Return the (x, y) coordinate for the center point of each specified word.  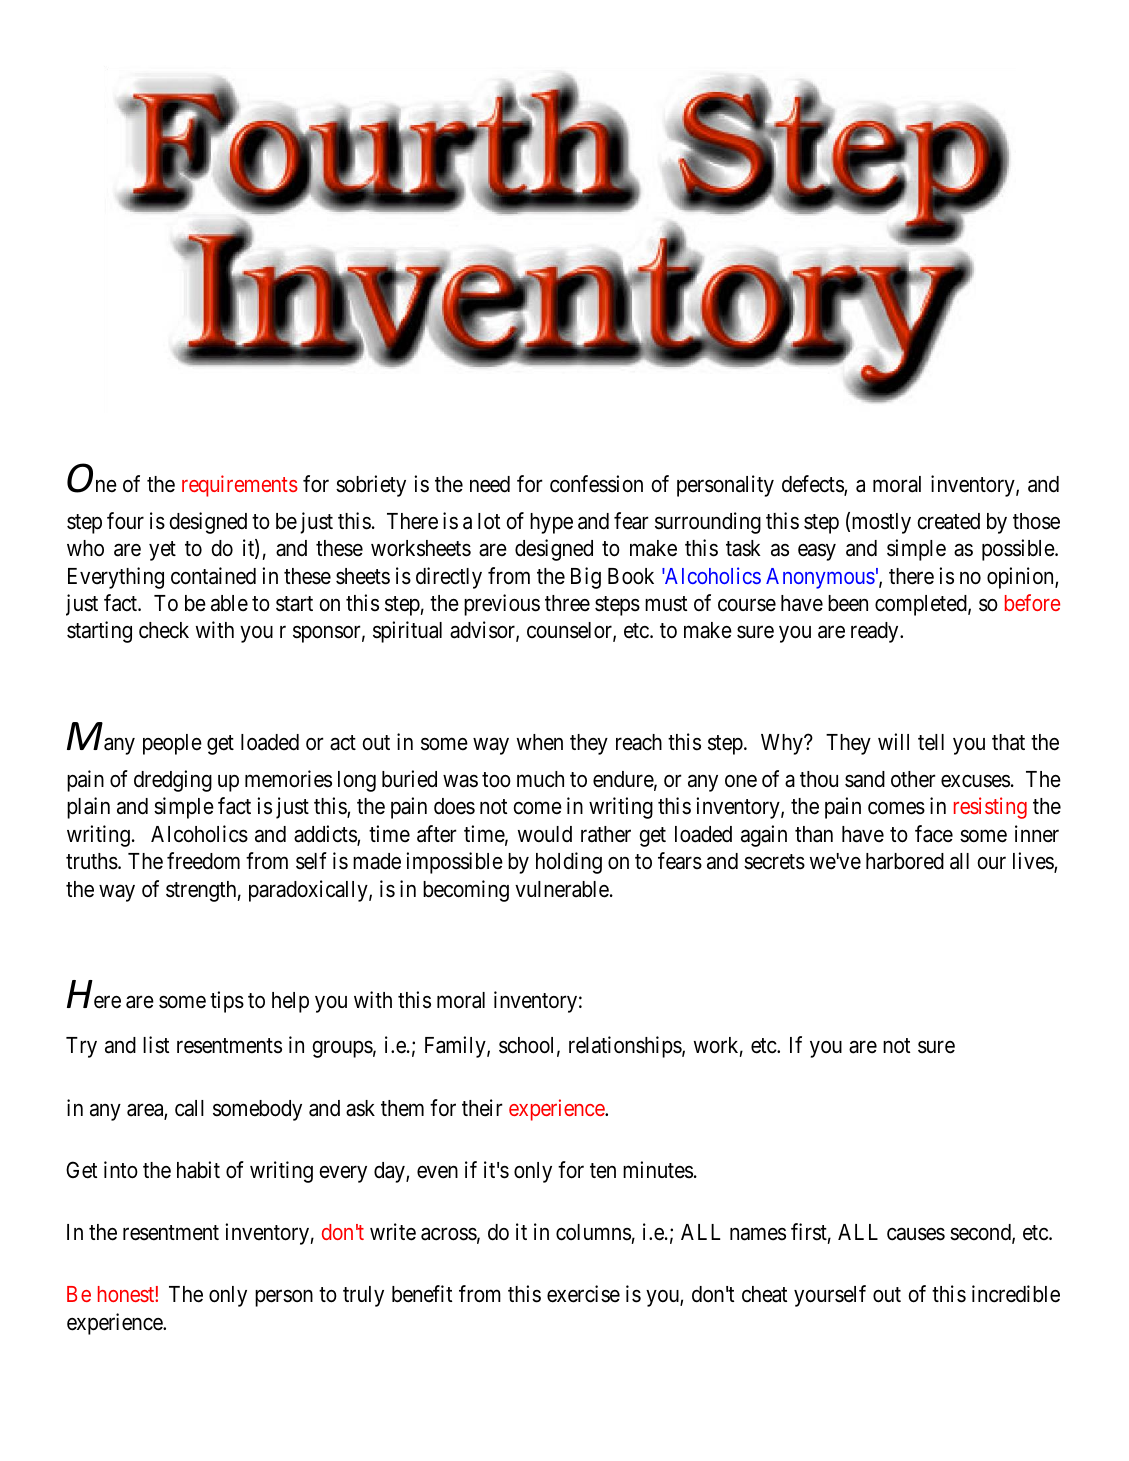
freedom (203, 861)
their (482, 1108)
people (172, 744)
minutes (658, 1170)
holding (569, 863)
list (156, 1045)
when (540, 742)
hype (551, 523)
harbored (905, 861)
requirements (240, 486)
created (949, 521)
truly (363, 1296)
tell (931, 742)
